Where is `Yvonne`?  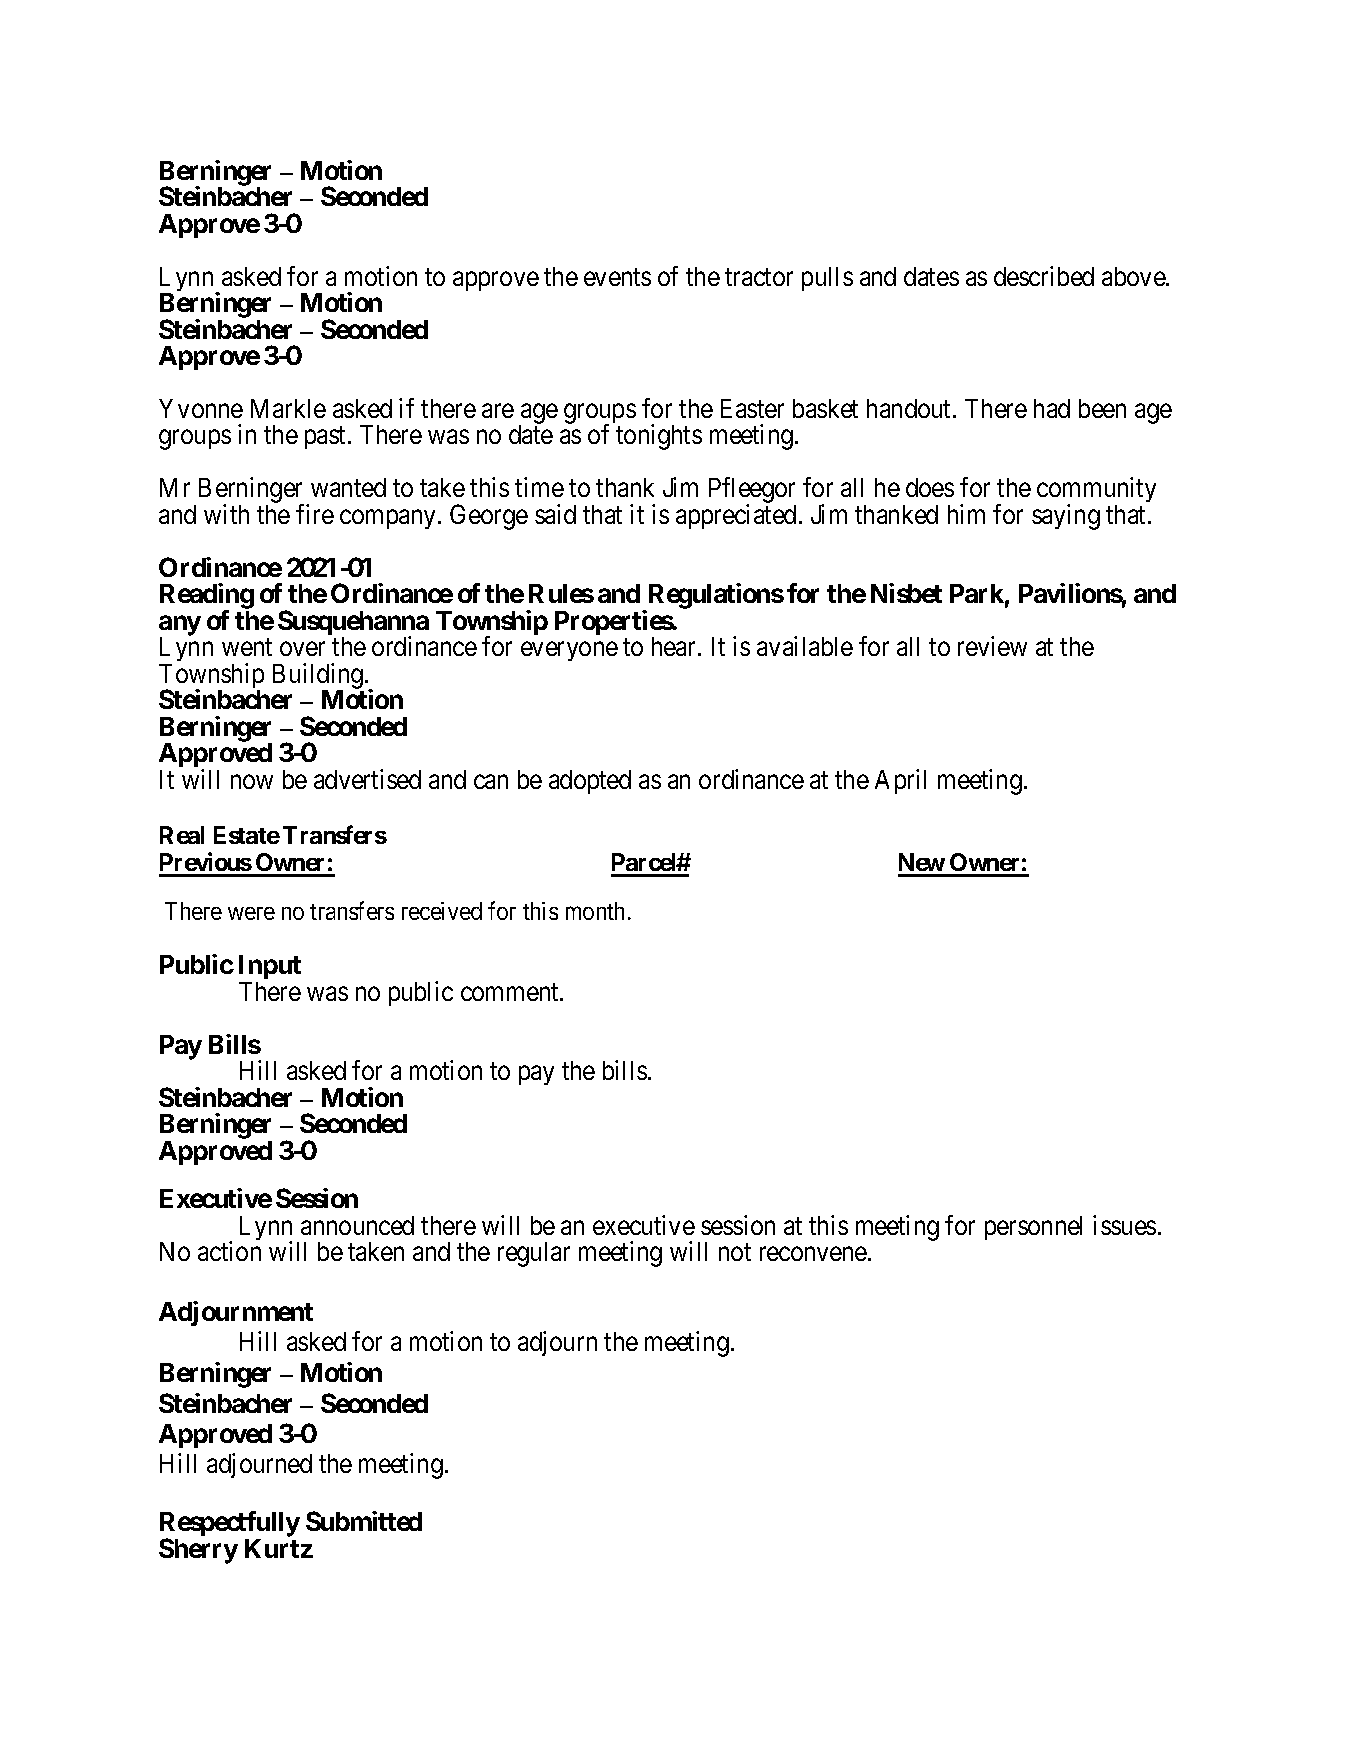
Yvonne is located at coordinates (201, 408).
